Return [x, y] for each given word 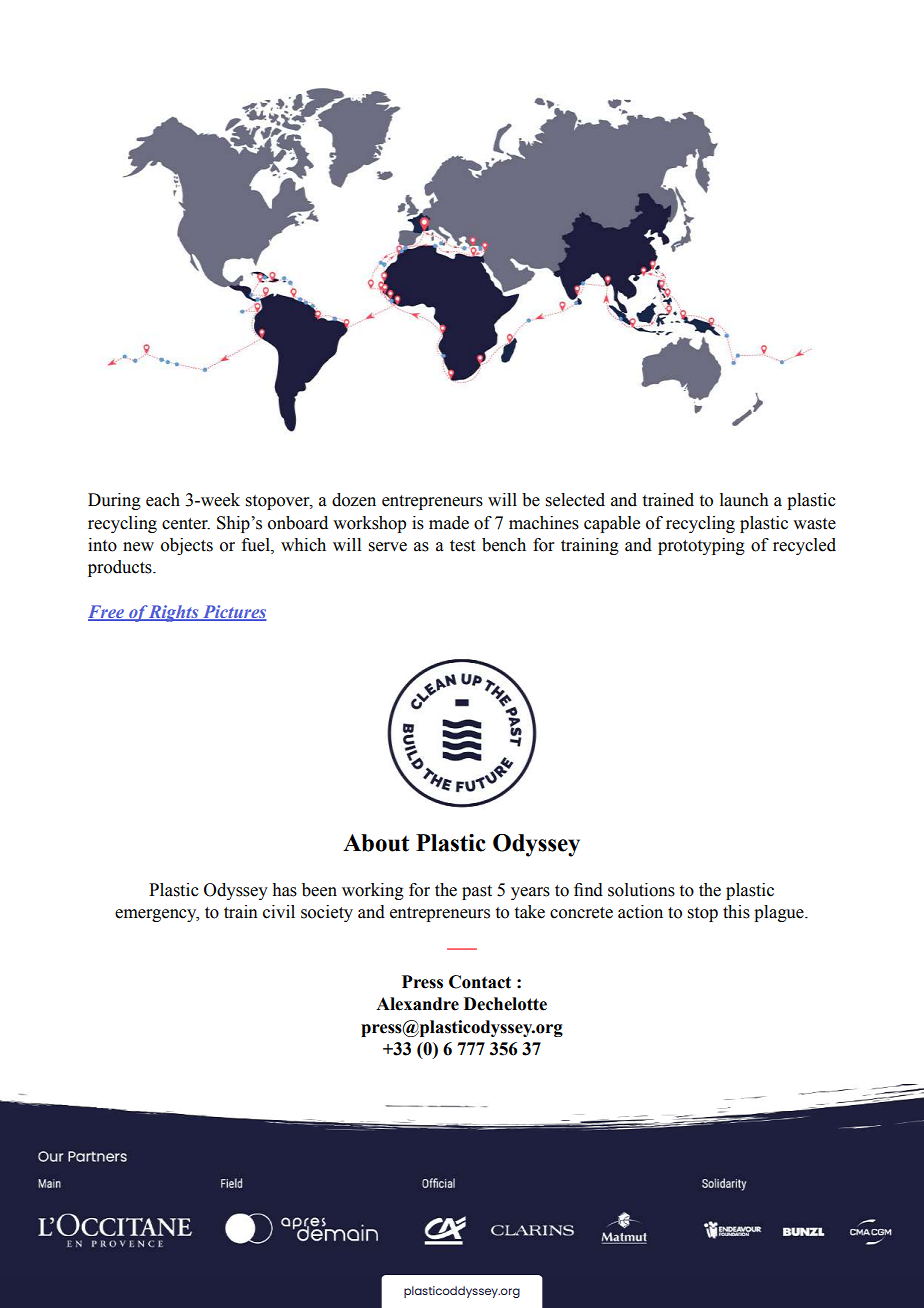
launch [744, 500]
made [449, 523]
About [376, 843]
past [477, 892]
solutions [641, 890]
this [736, 912]
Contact [480, 982]
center [186, 524]
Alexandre [417, 1004]
